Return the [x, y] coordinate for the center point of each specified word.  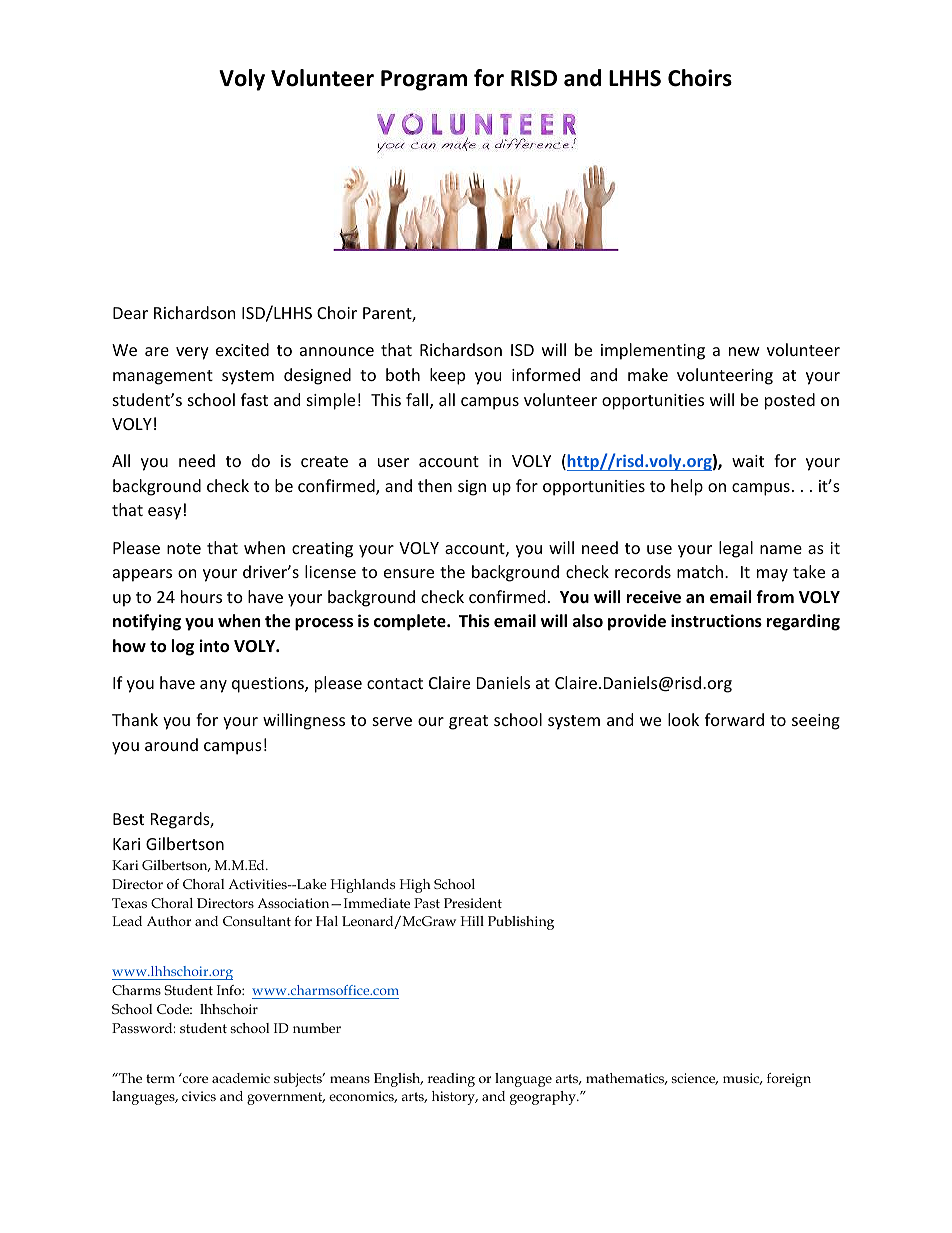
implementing [653, 351]
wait [748, 461]
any [213, 686]
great [468, 722]
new [744, 351]
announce [337, 351]
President [473, 903]
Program [424, 80]
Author [169, 921]
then [435, 485]
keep [447, 376]
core [195, 1079]
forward [734, 719]
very [192, 353]
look [683, 719]
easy [164, 513]
